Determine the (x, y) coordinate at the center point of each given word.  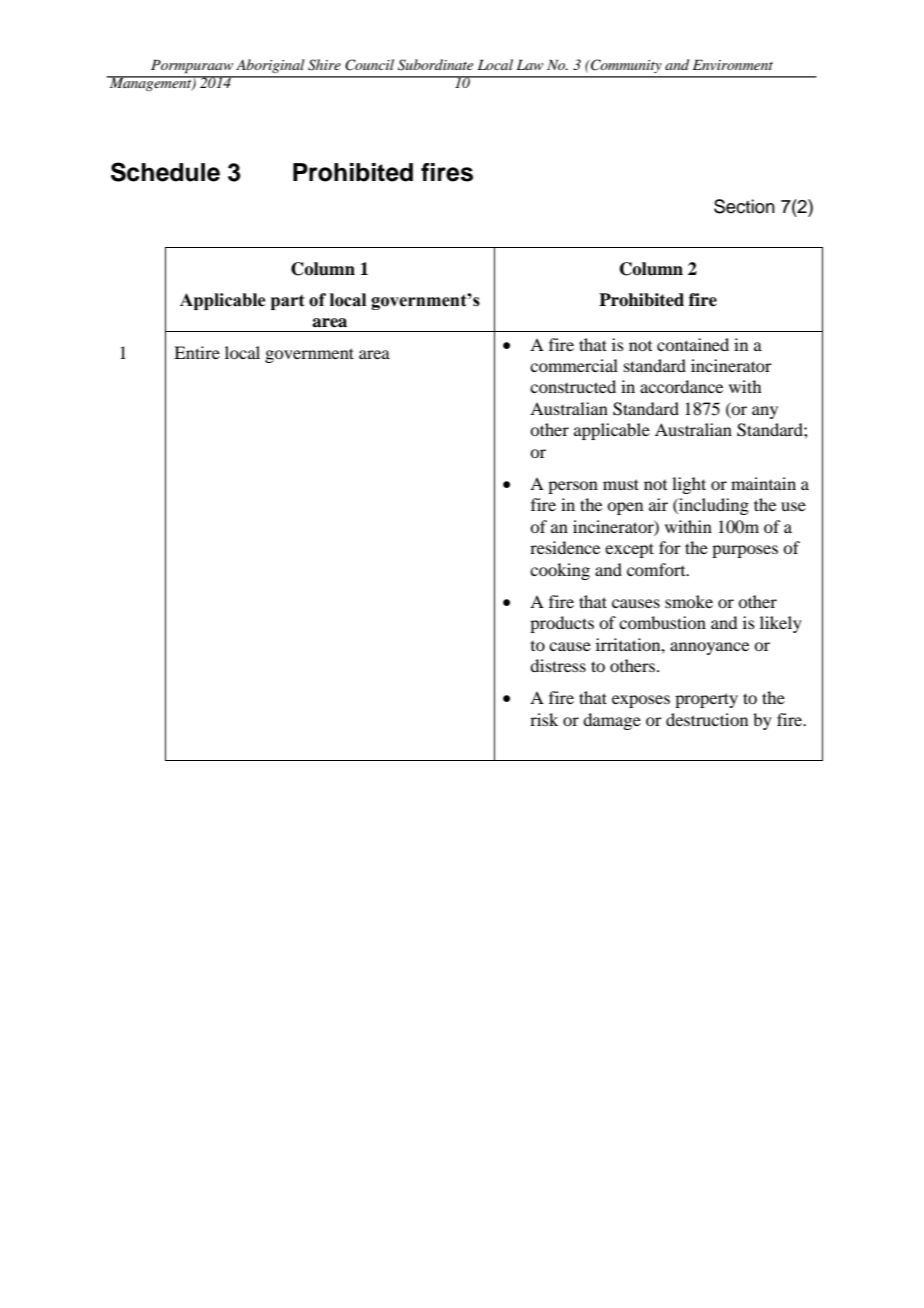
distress (558, 665)
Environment (733, 64)
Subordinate (435, 65)
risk (544, 719)
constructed (573, 386)
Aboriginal (270, 66)
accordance (681, 386)
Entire (197, 352)
